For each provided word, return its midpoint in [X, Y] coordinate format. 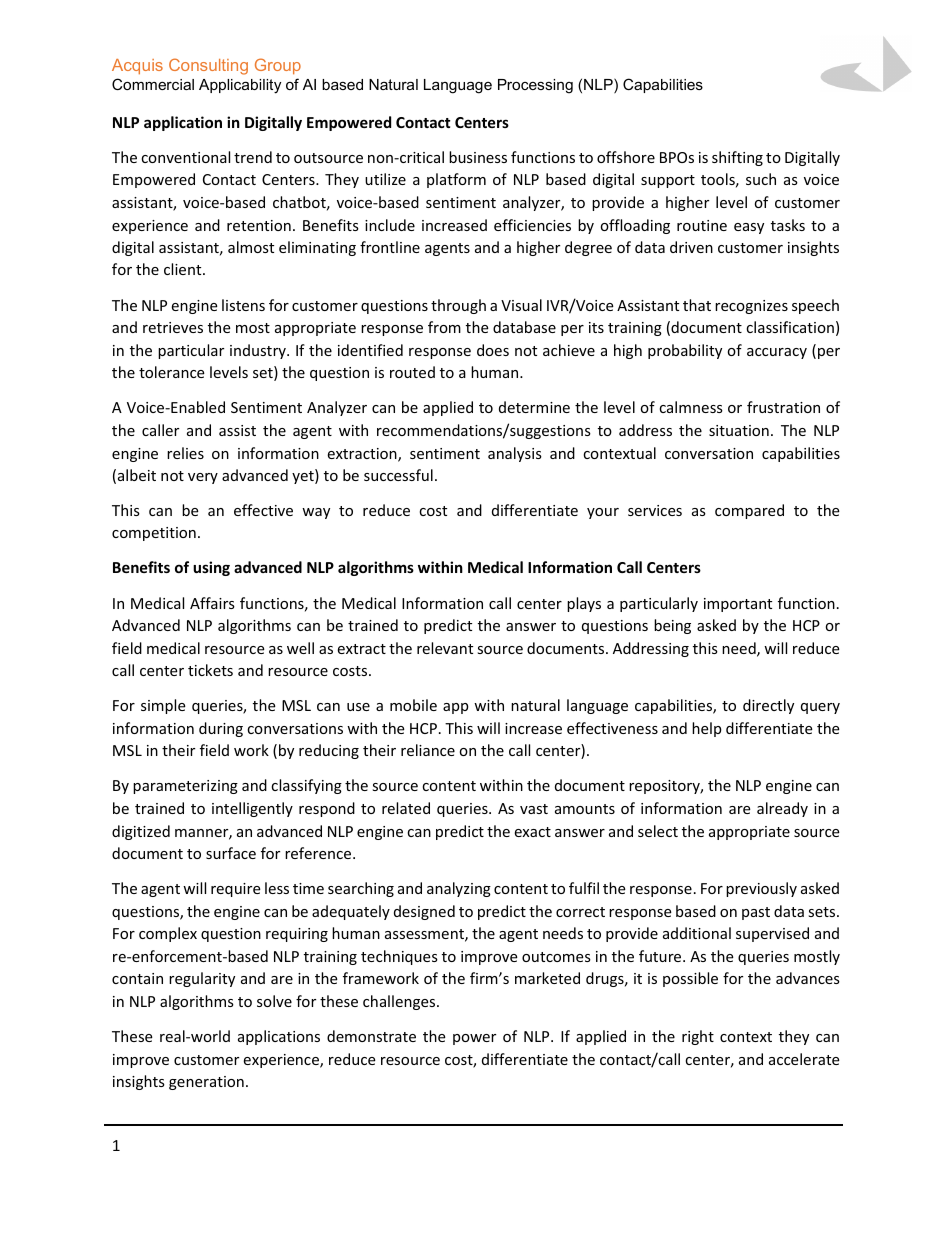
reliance [428, 750]
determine [534, 407]
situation [739, 430]
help [707, 729]
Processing [535, 86]
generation [206, 1083]
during [221, 729]
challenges [400, 1002]
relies [185, 453]
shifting [737, 158]
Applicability [240, 86]
